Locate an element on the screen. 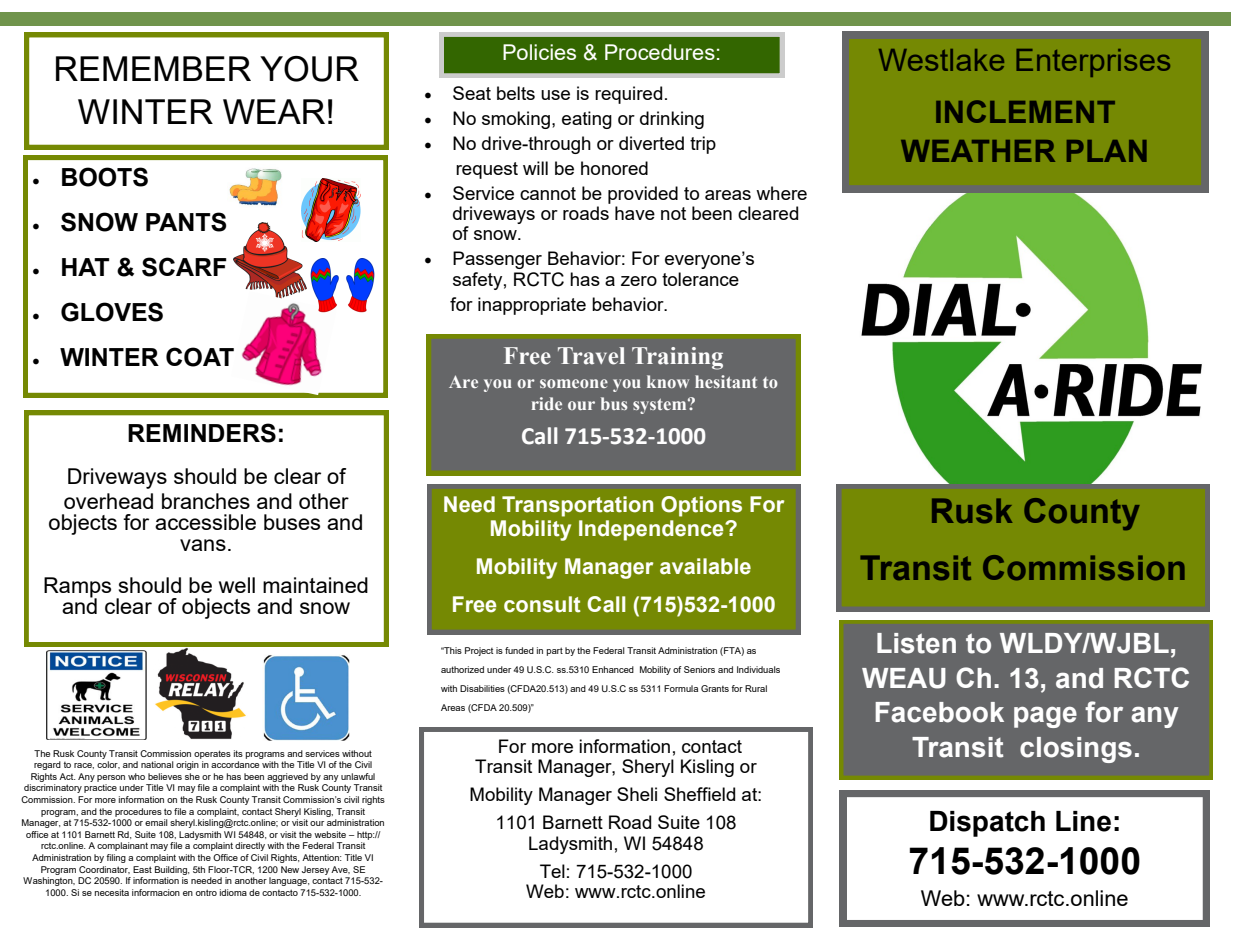  Travel is located at coordinates (591, 356).
